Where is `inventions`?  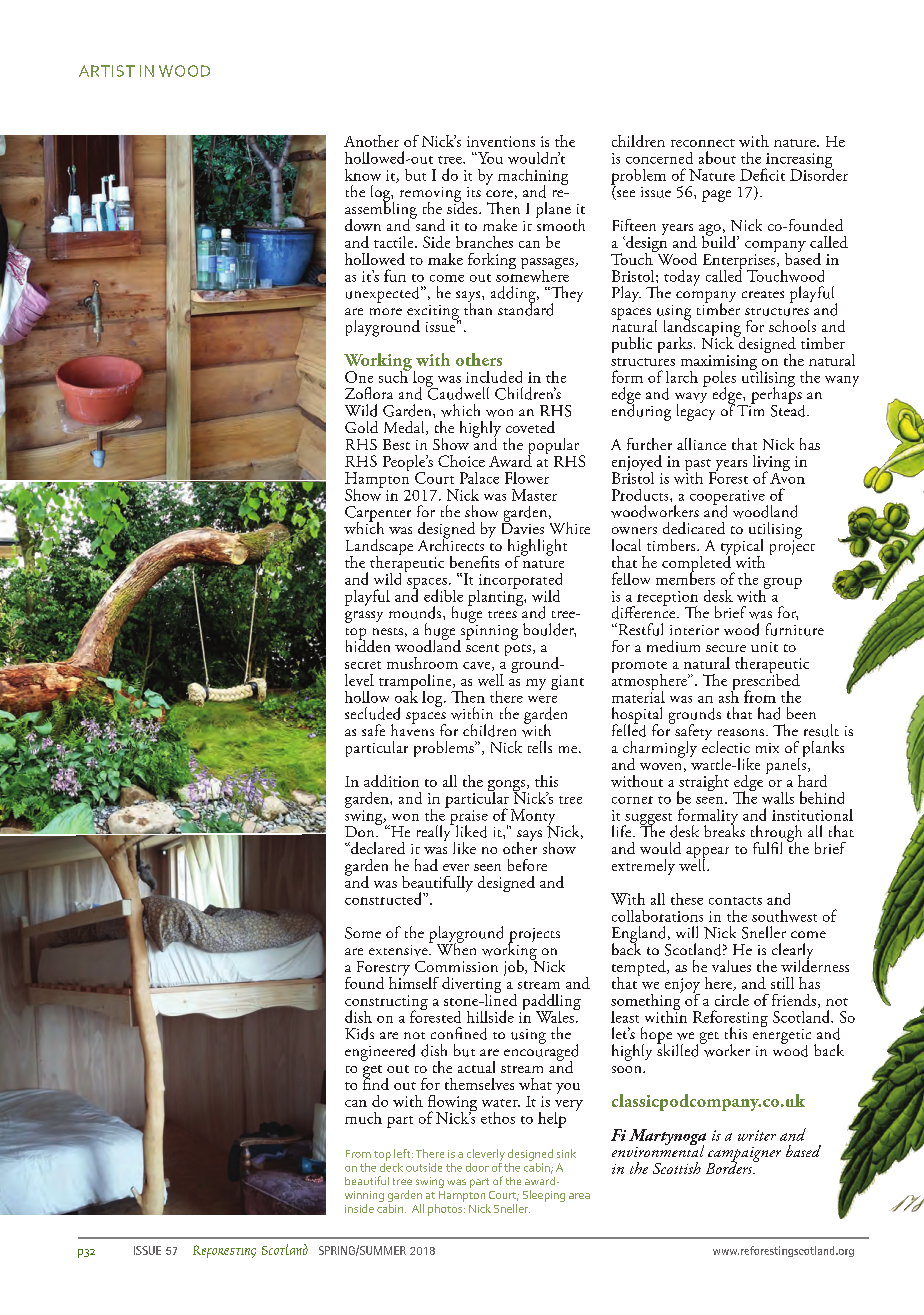
inventions is located at coordinates (501, 141).
